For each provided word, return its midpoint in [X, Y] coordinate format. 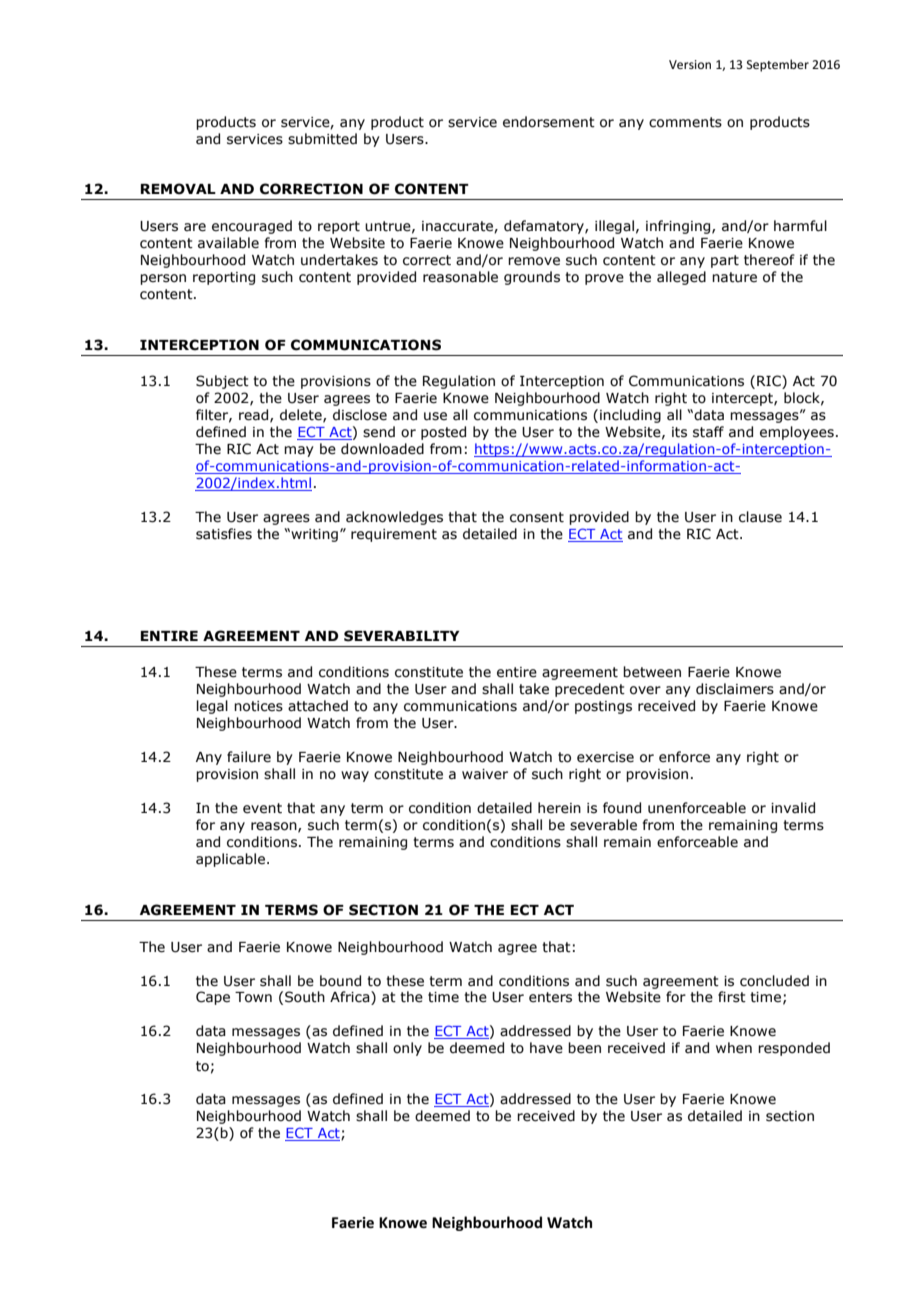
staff [708, 432]
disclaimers [735, 689]
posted [443, 433]
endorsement [549, 122]
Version [690, 64]
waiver [485, 774]
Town [253, 997]
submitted [322, 139]
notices [258, 706]
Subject [222, 382]
